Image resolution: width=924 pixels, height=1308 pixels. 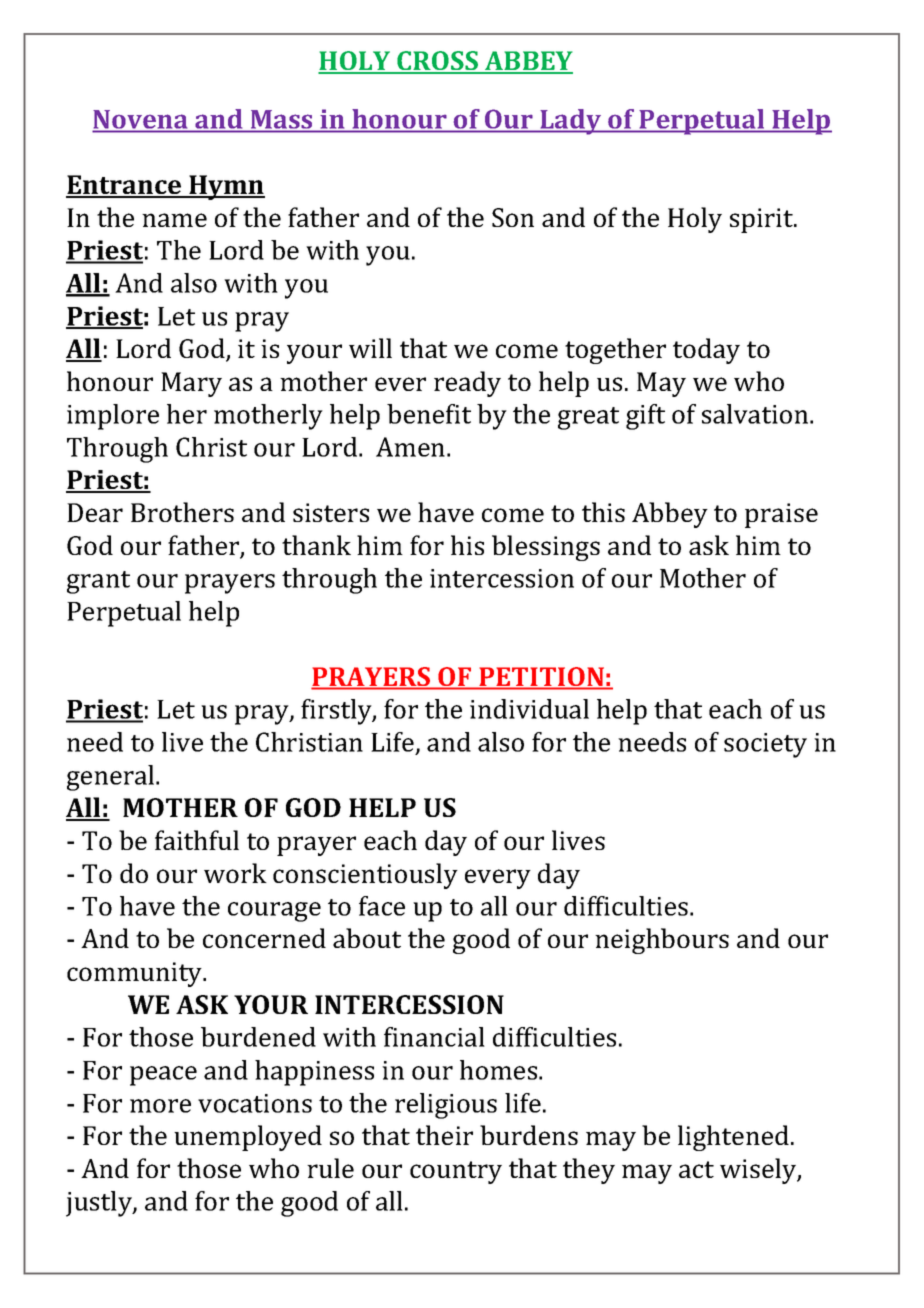 I want to click on society, so click(x=765, y=745).
